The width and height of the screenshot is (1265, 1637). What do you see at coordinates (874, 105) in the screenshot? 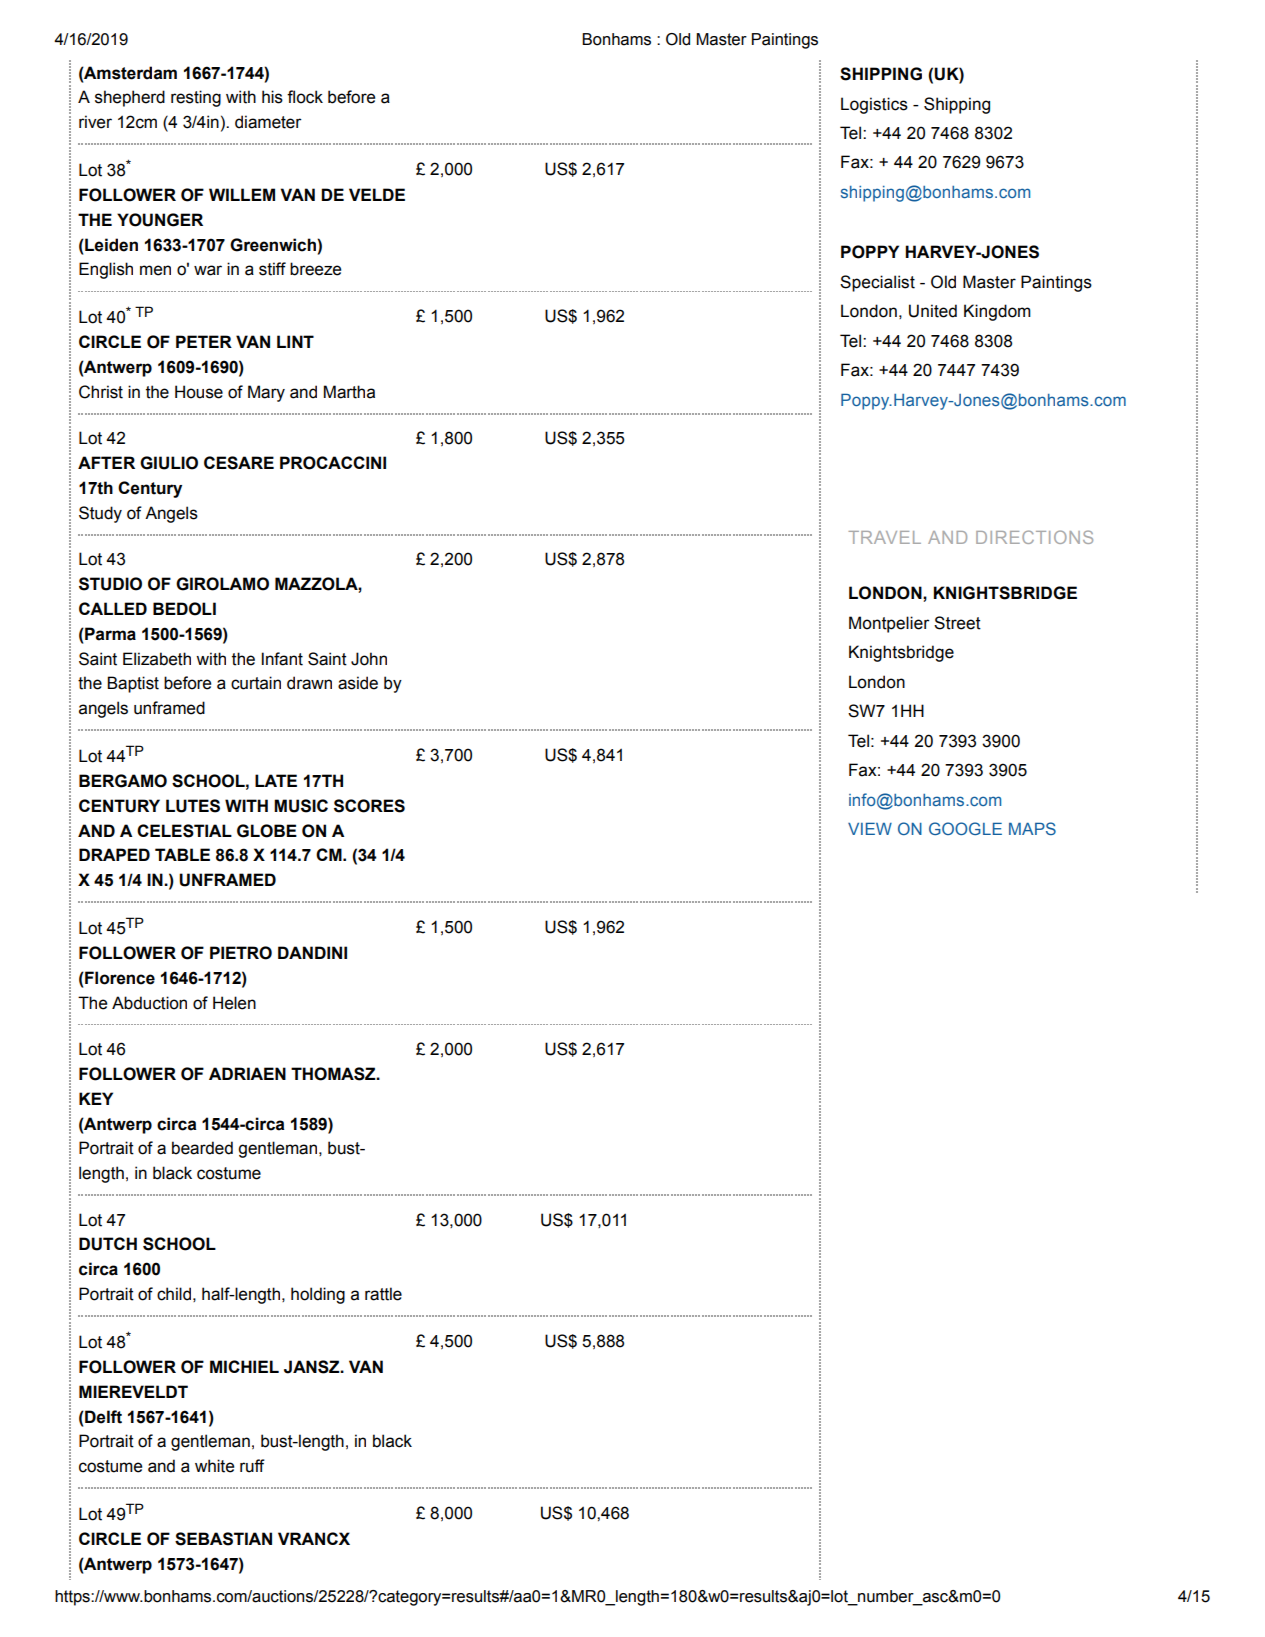
I see `Logistics` at bounding box center [874, 105].
